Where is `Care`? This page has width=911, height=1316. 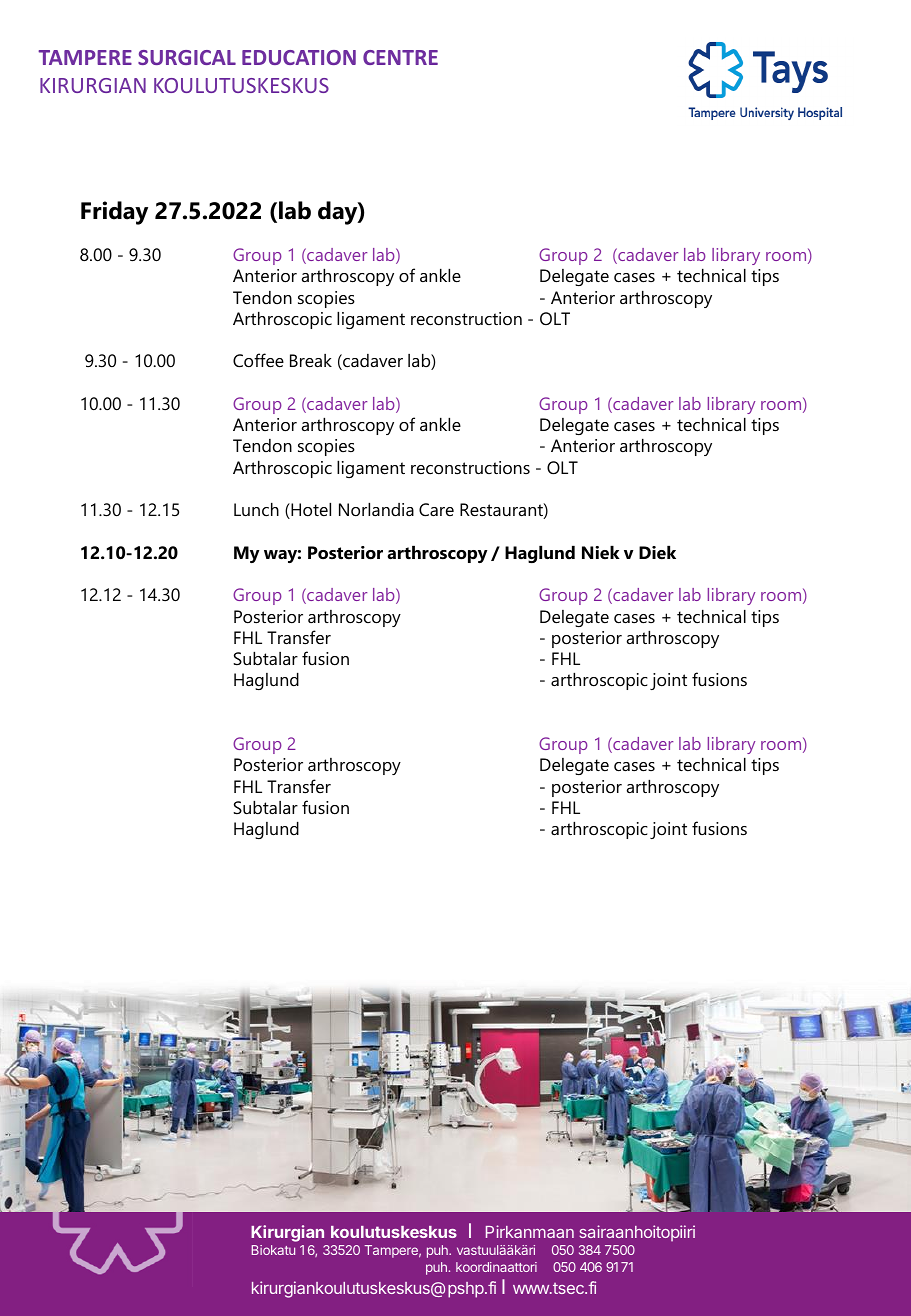 Care is located at coordinates (436, 510).
